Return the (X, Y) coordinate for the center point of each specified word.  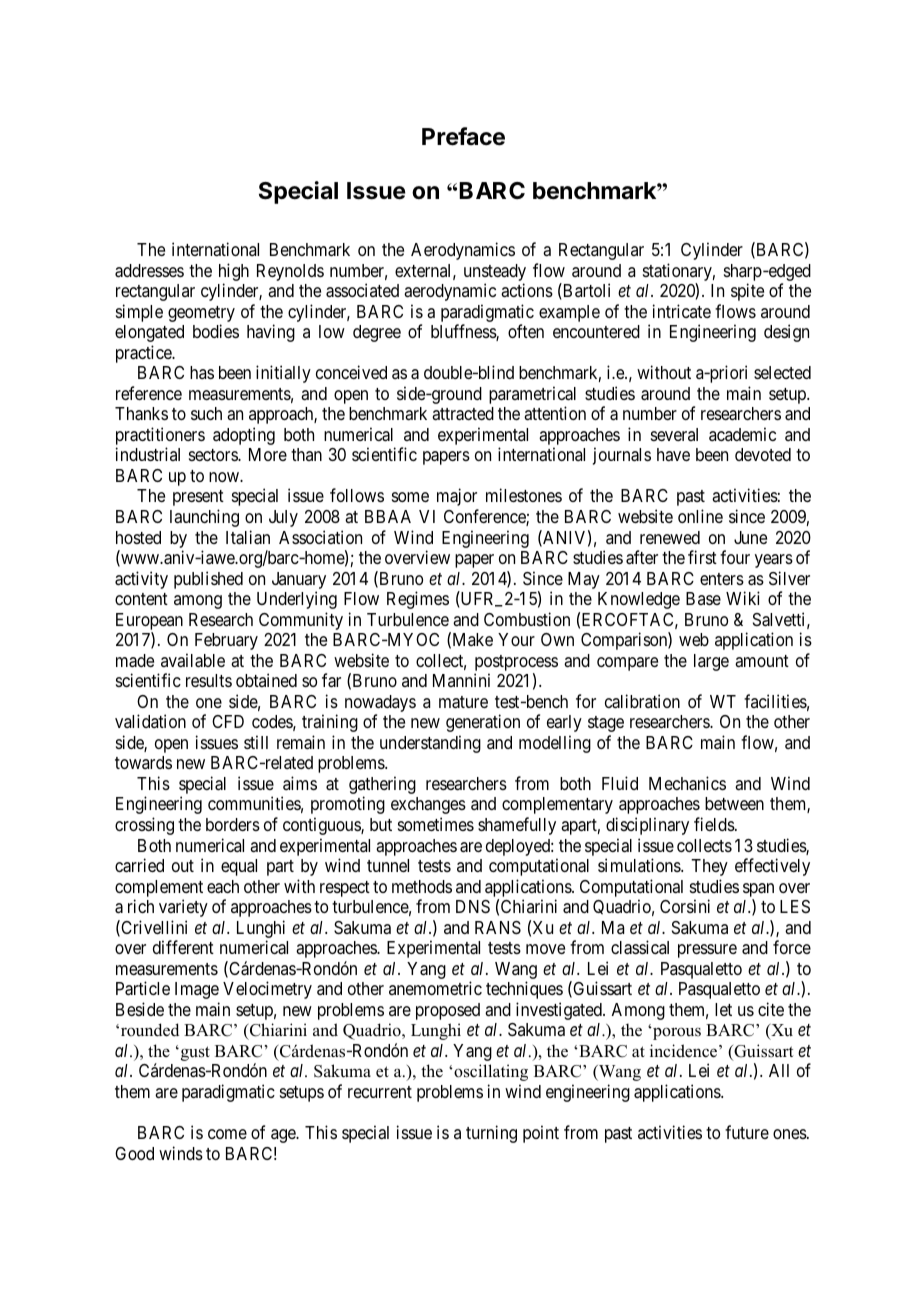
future (747, 1132)
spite (747, 292)
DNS (473, 907)
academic (742, 434)
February (226, 641)
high (234, 272)
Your (516, 639)
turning (491, 1134)
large (711, 662)
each (223, 887)
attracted (463, 414)
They (709, 867)
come (227, 1134)
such (206, 413)
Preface (463, 136)
